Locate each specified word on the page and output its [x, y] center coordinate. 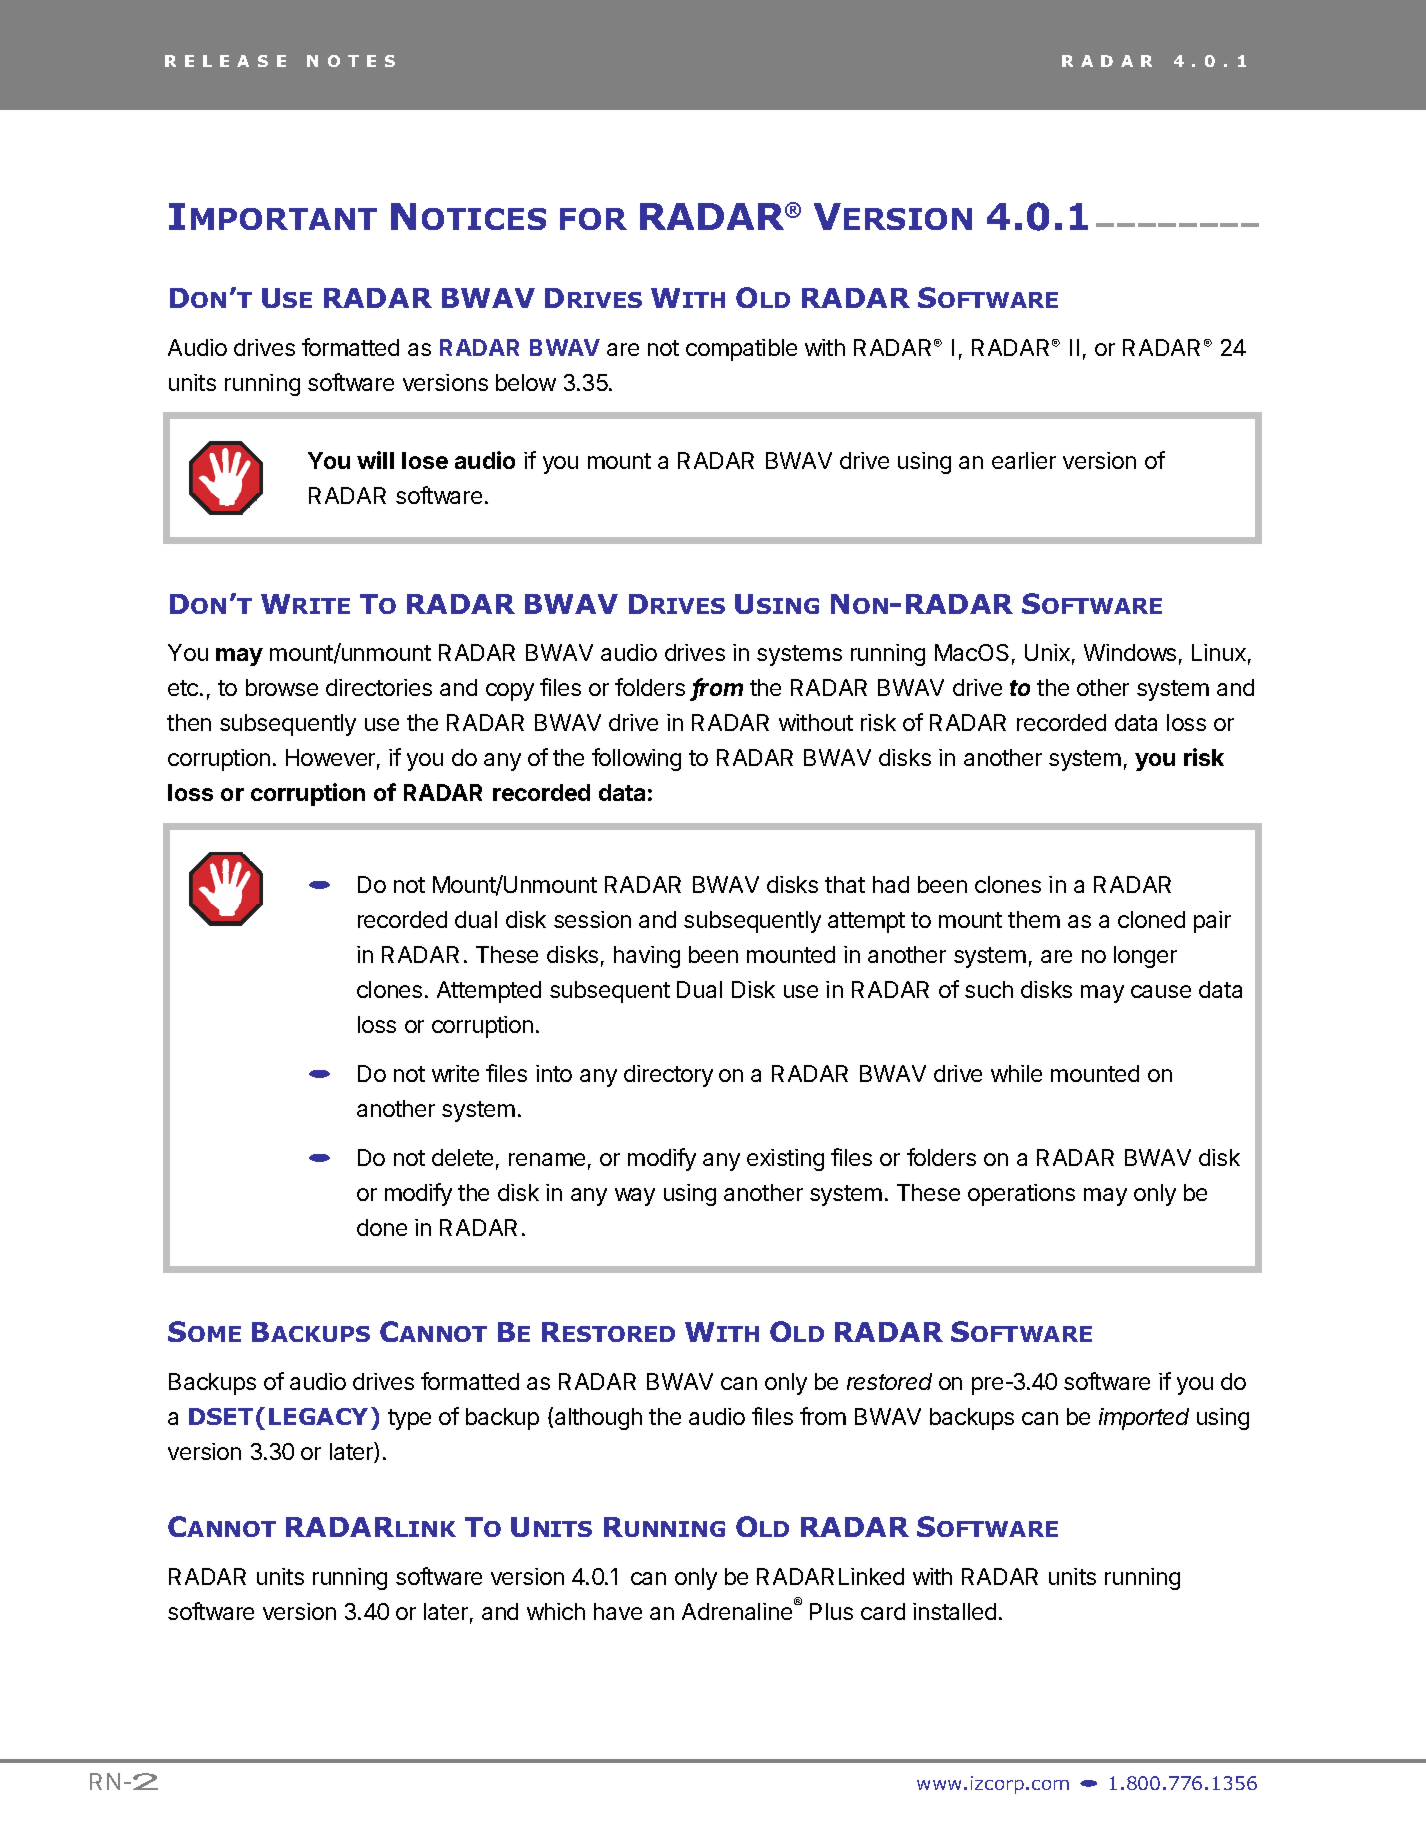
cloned [1151, 919]
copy [510, 692]
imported [1144, 1419]
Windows [1130, 652]
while [1016, 1073]
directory [668, 1076]
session [592, 919]
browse [282, 687]
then [189, 722]
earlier [1024, 460]
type [409, 1419]
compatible [741, 350]
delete [462, 1157]
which [556, 1611]
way [635, 1197]
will [375, 460]
